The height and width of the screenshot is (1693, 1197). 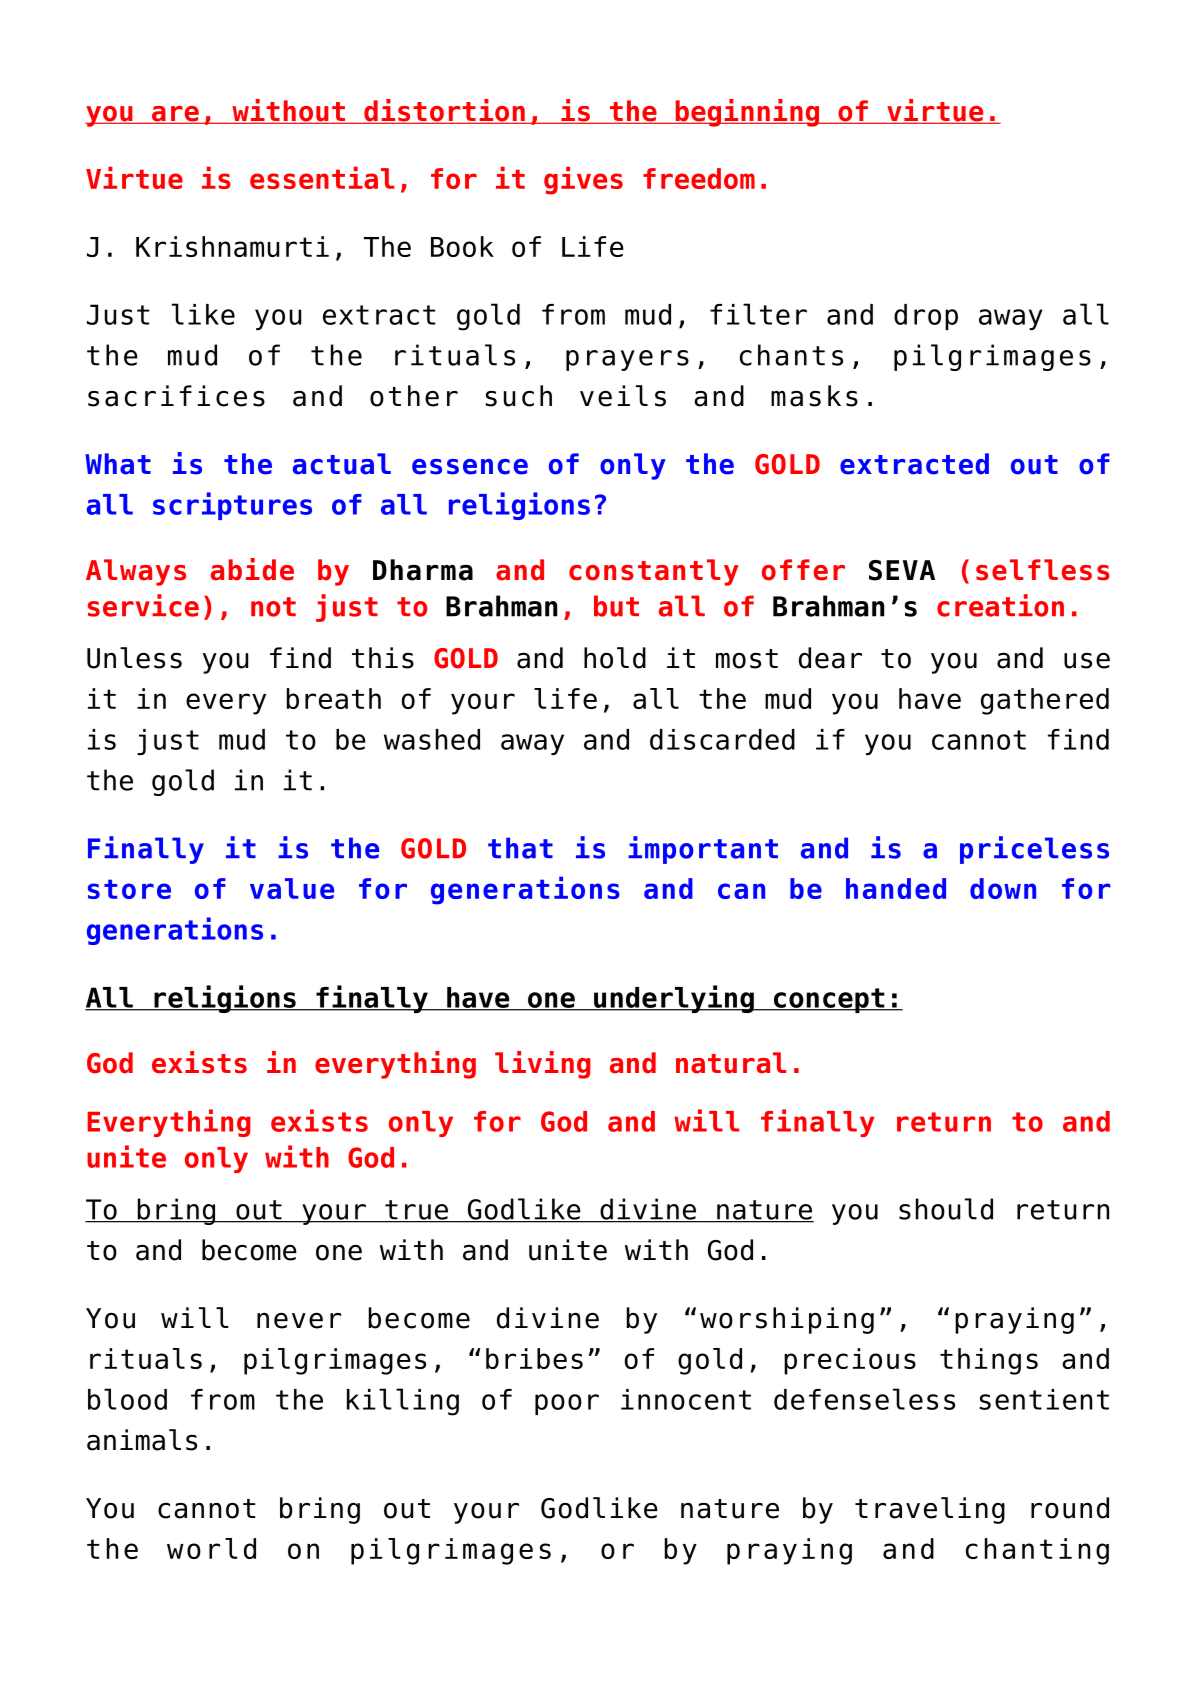 I want to click on but, so click(x=616, y=606).
